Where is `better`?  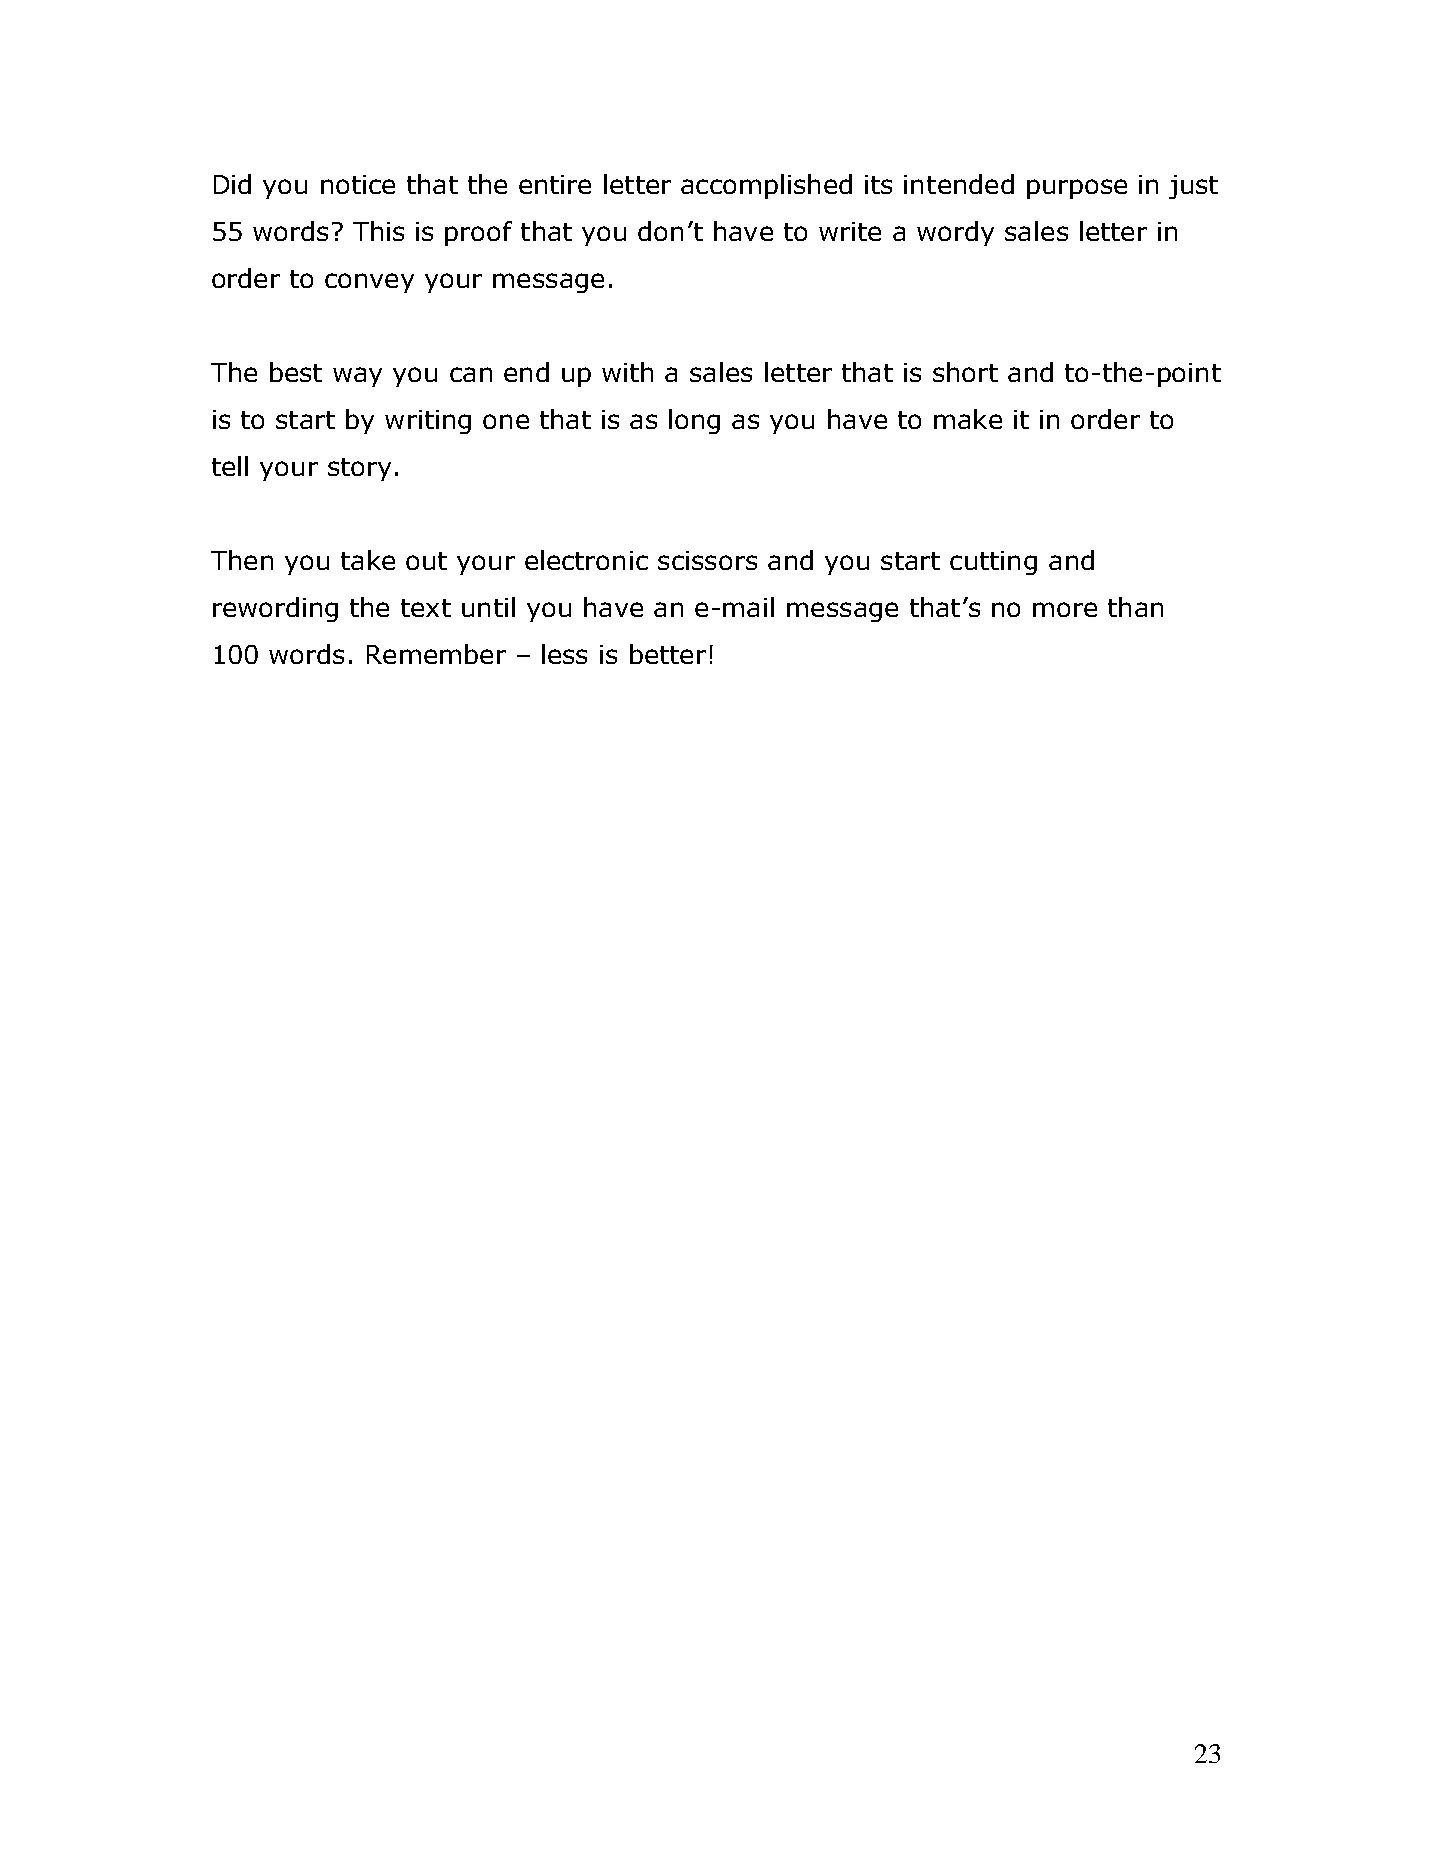 better is located at coordinates (668, 654).
